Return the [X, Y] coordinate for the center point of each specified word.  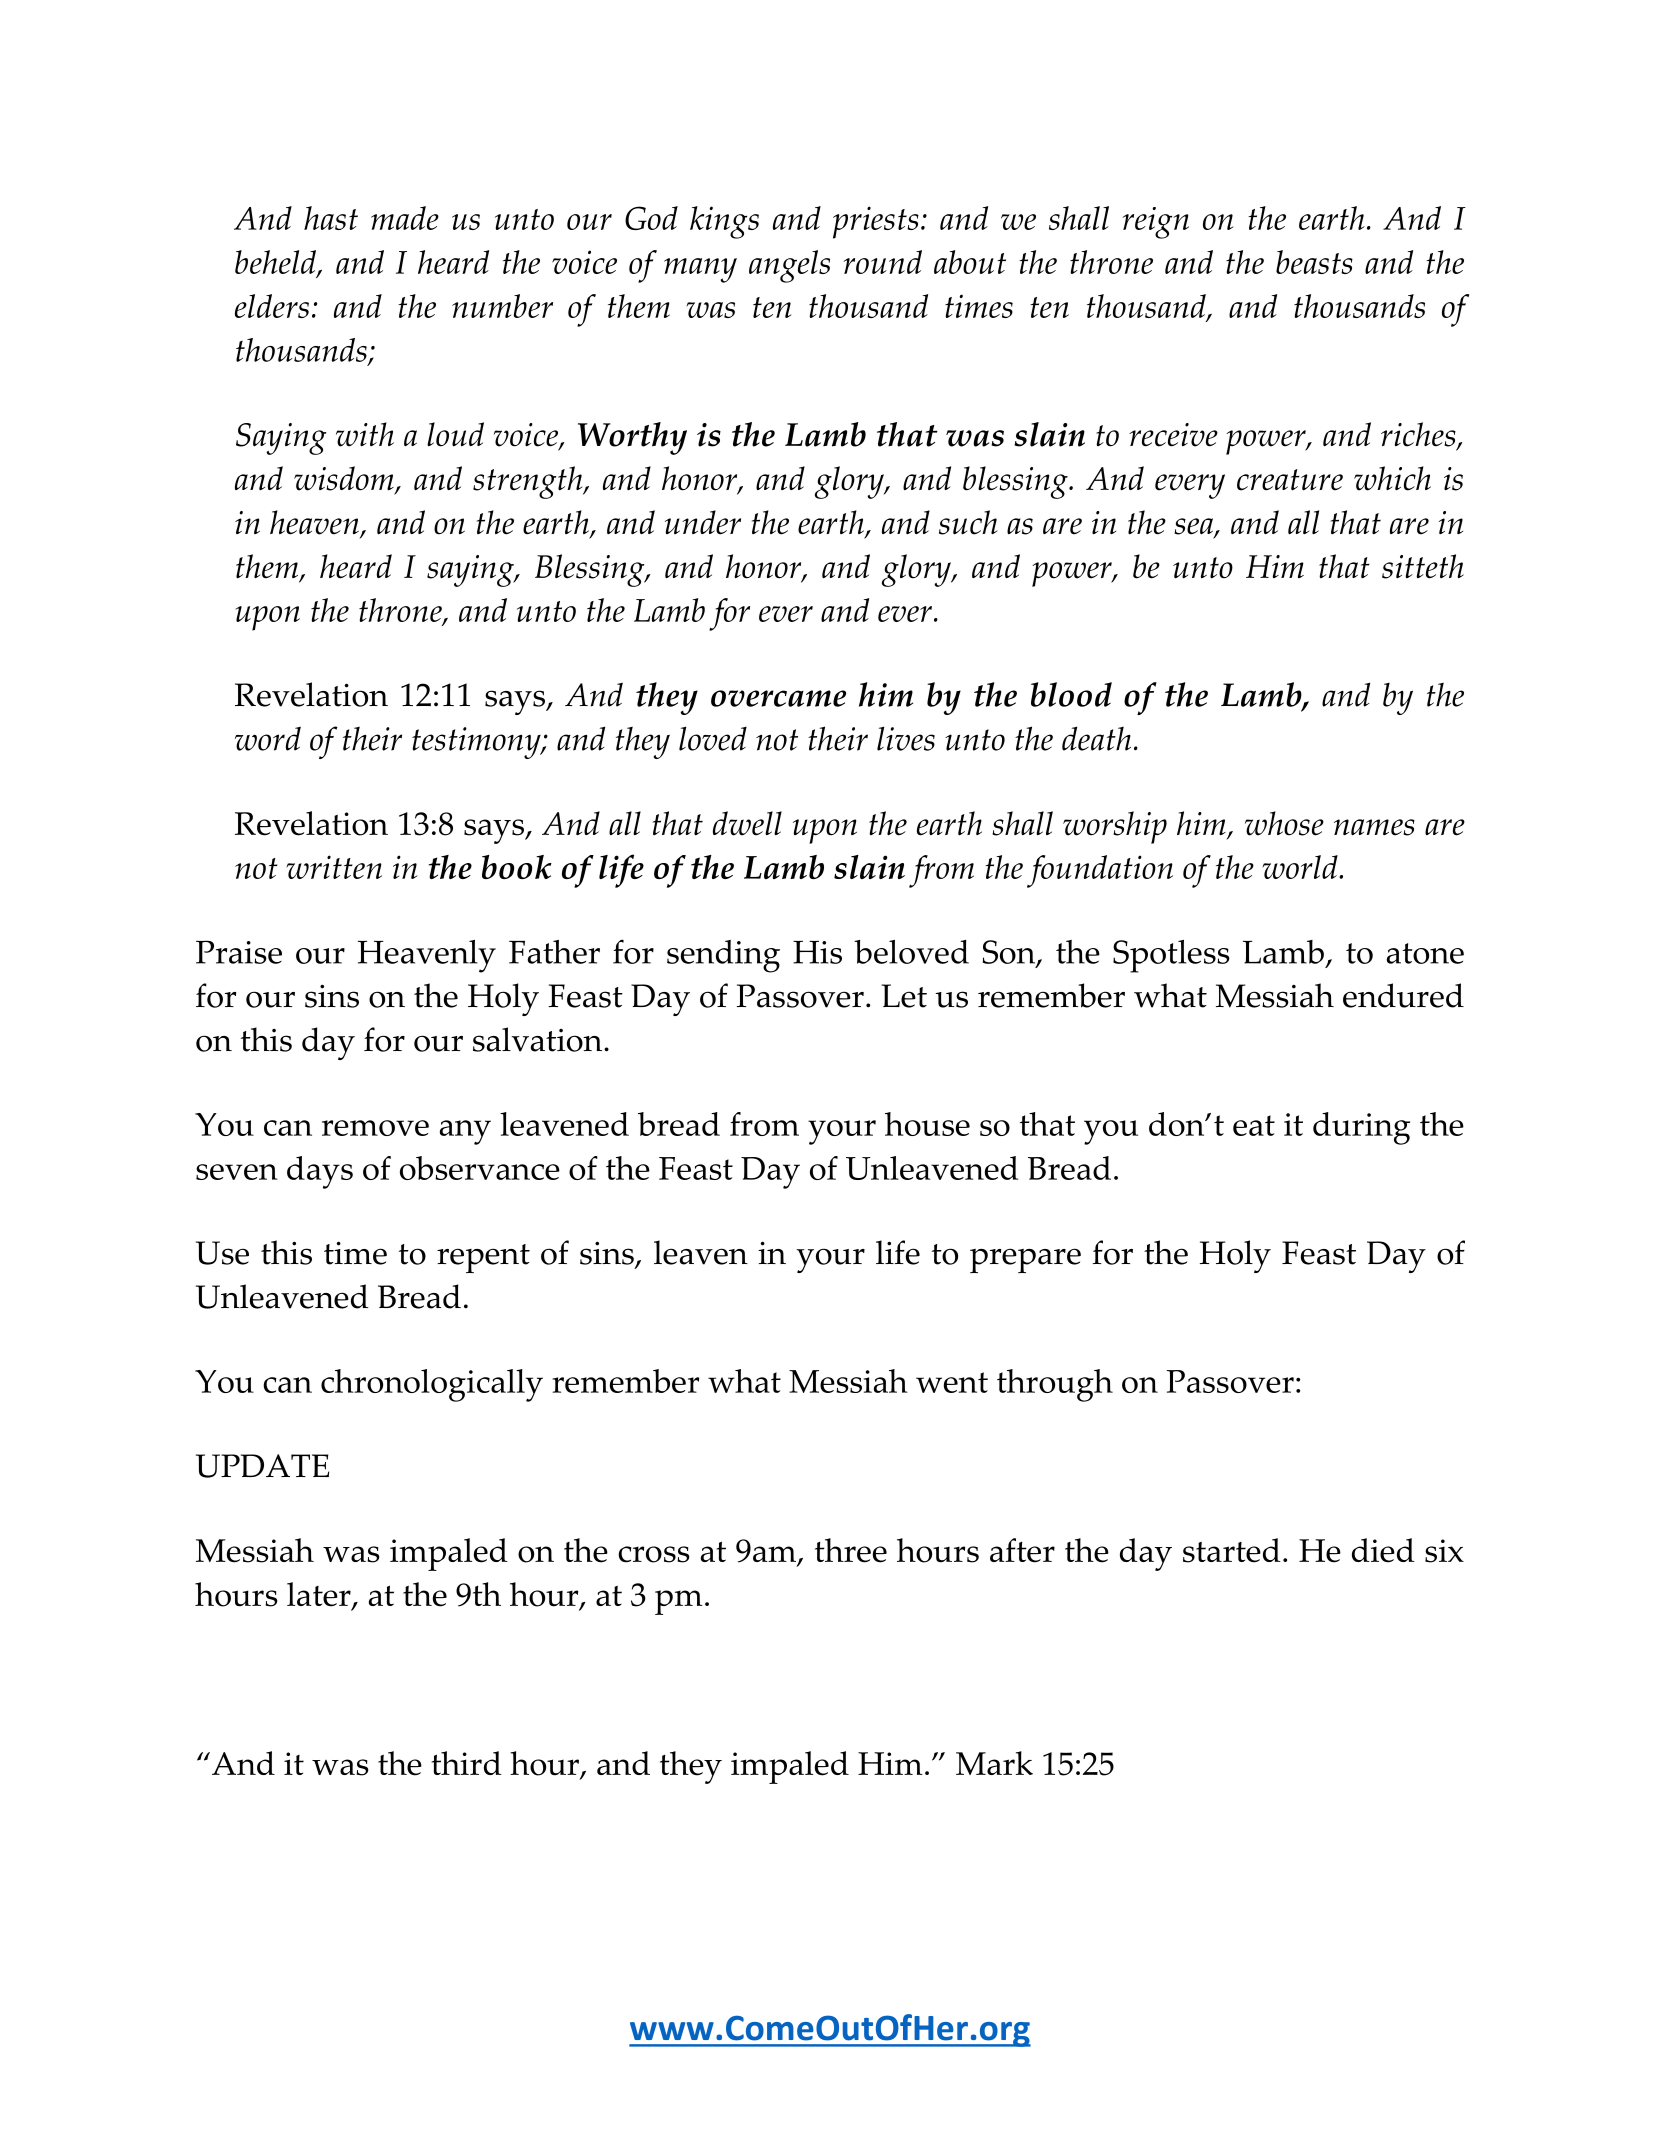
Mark [994, 1763]
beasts [1314, 262]
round [882, 262]
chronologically [432, 1385]
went [952, 1382]
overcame [778, 698]
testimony [477, 743]
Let [904, 996]
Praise [239, 952]
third [466, 1763]
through [1055, 1385]
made [405, 218]
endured [1403, 995]
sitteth [1423, 566]
